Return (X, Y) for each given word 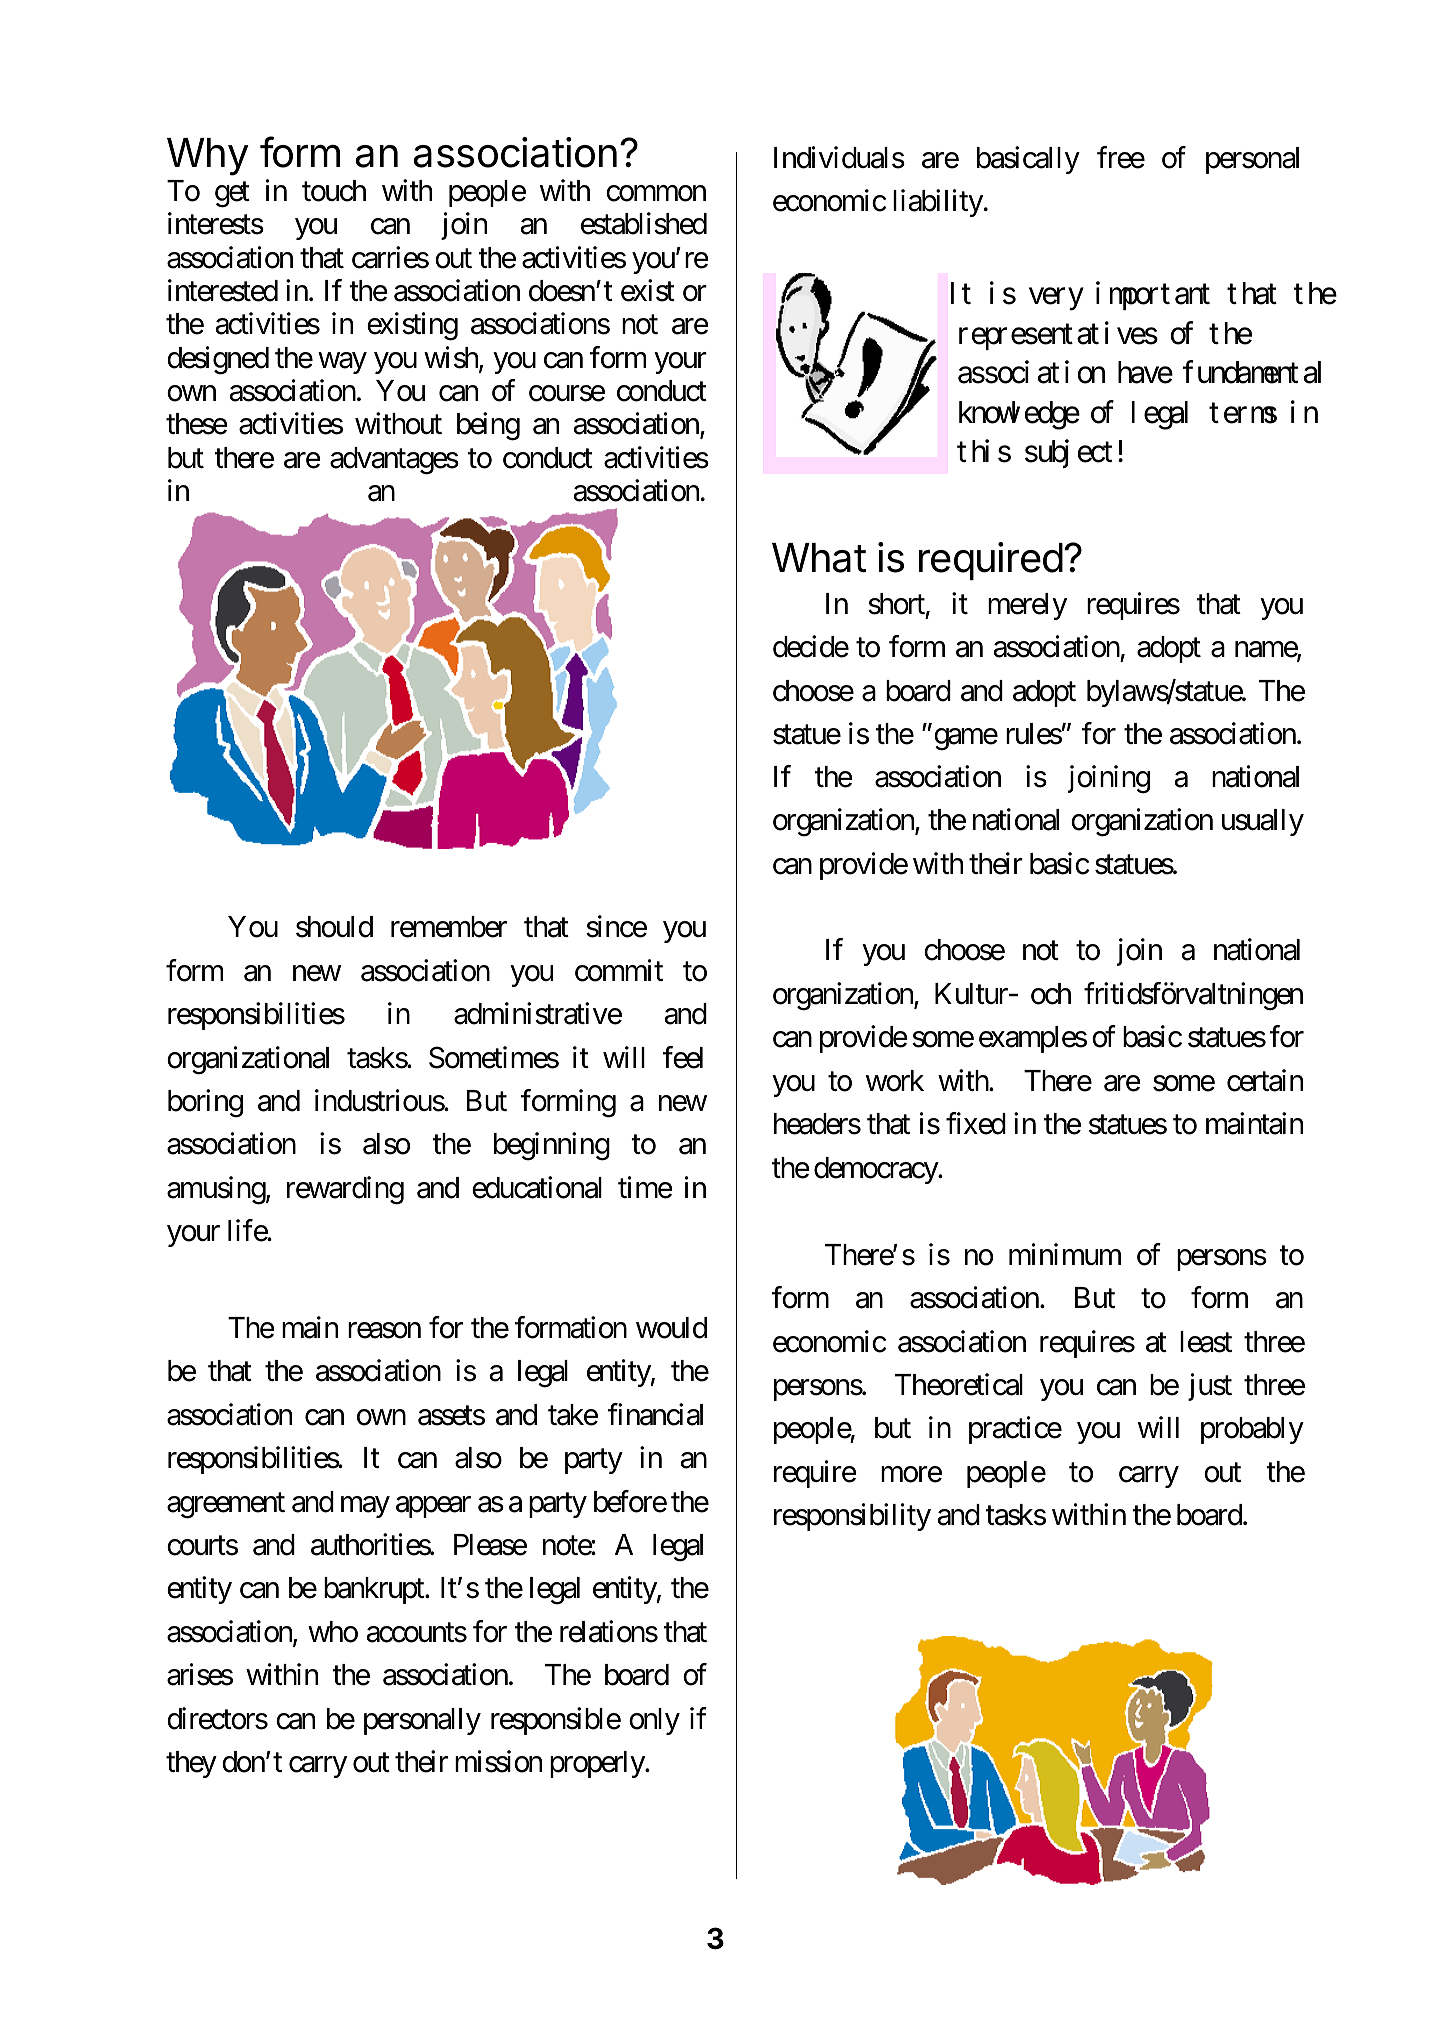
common (656, 194)
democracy (876, 1170)
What (819, 558)
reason (384, 1330)
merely (1027, 606)
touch (334, 191)
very (1056, 300)
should (334, 927)
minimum (1065, 1254)
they (191, 1764)
